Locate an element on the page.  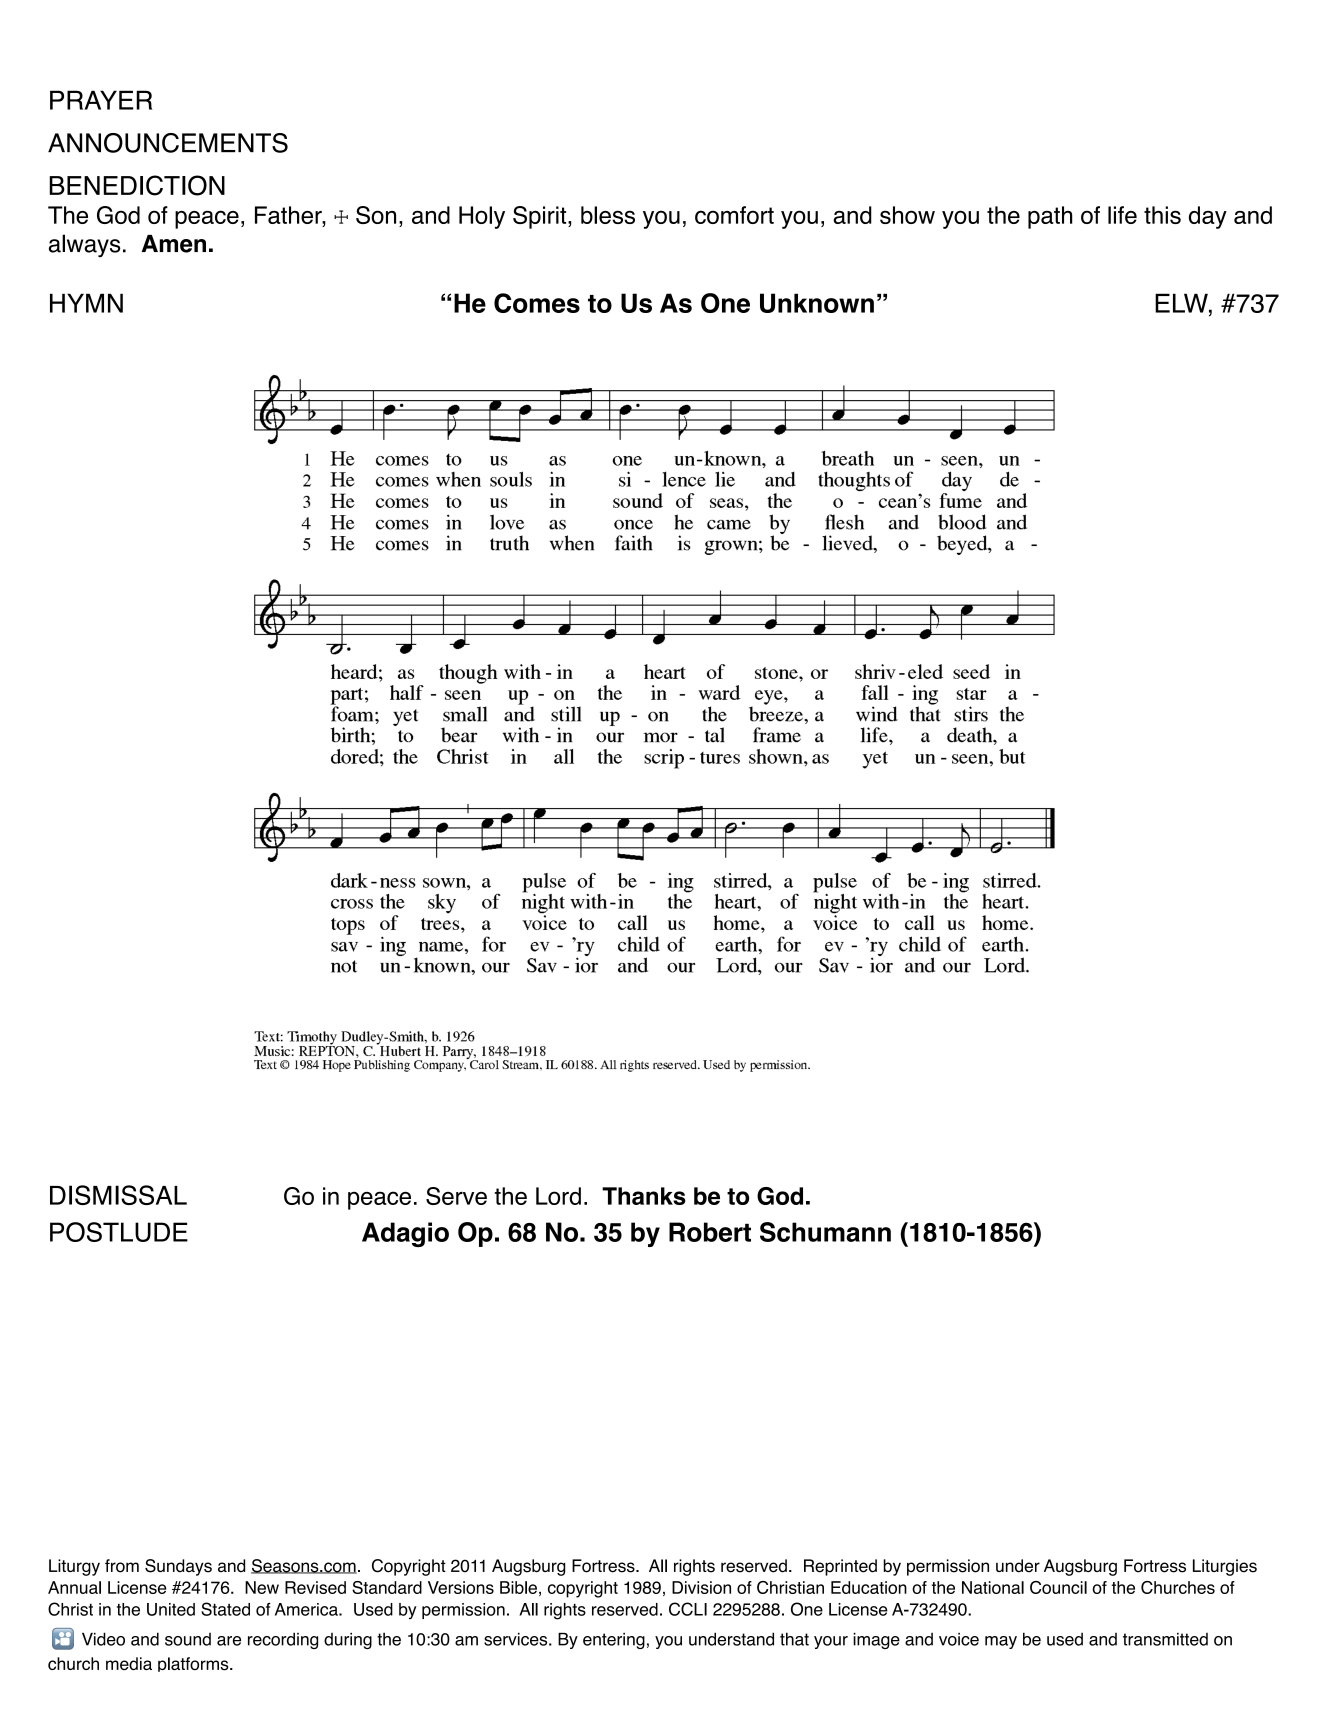
HYMN is located at coordinates (86, 303).
